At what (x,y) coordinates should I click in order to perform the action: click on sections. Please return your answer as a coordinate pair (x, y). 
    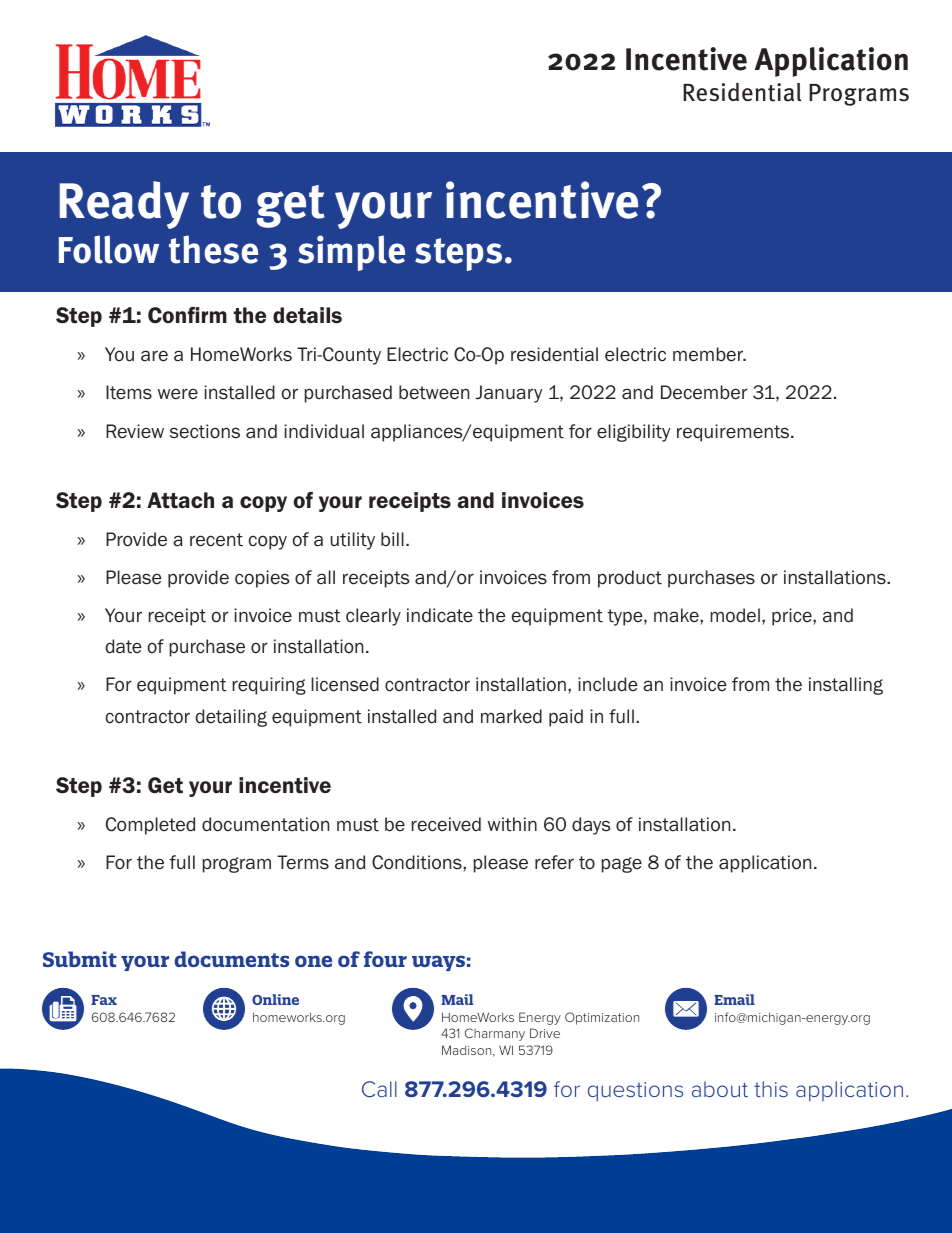
    Looking at the image, I should click on (205, 431).
